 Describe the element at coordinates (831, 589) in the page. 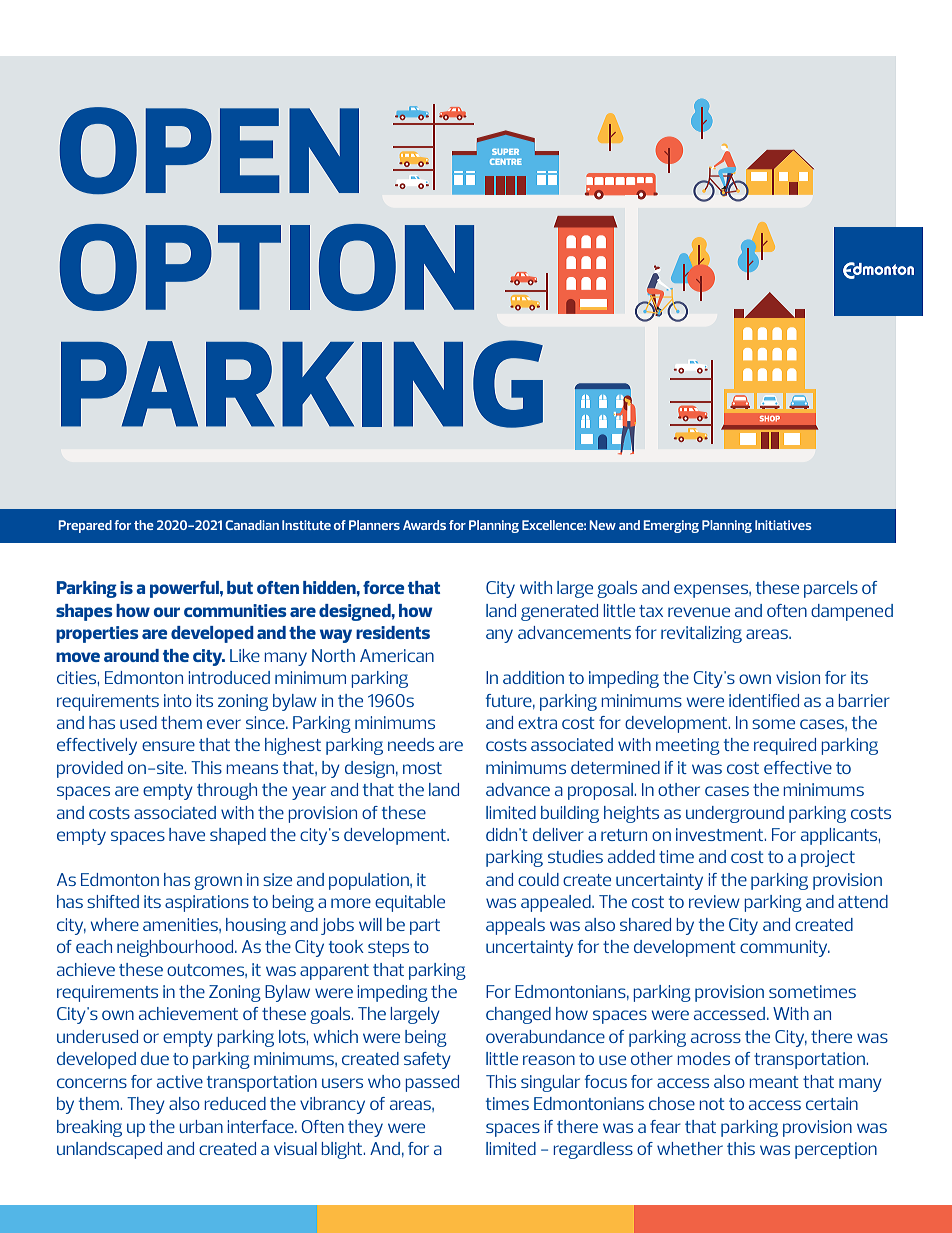

I see `parcels` at that location.
